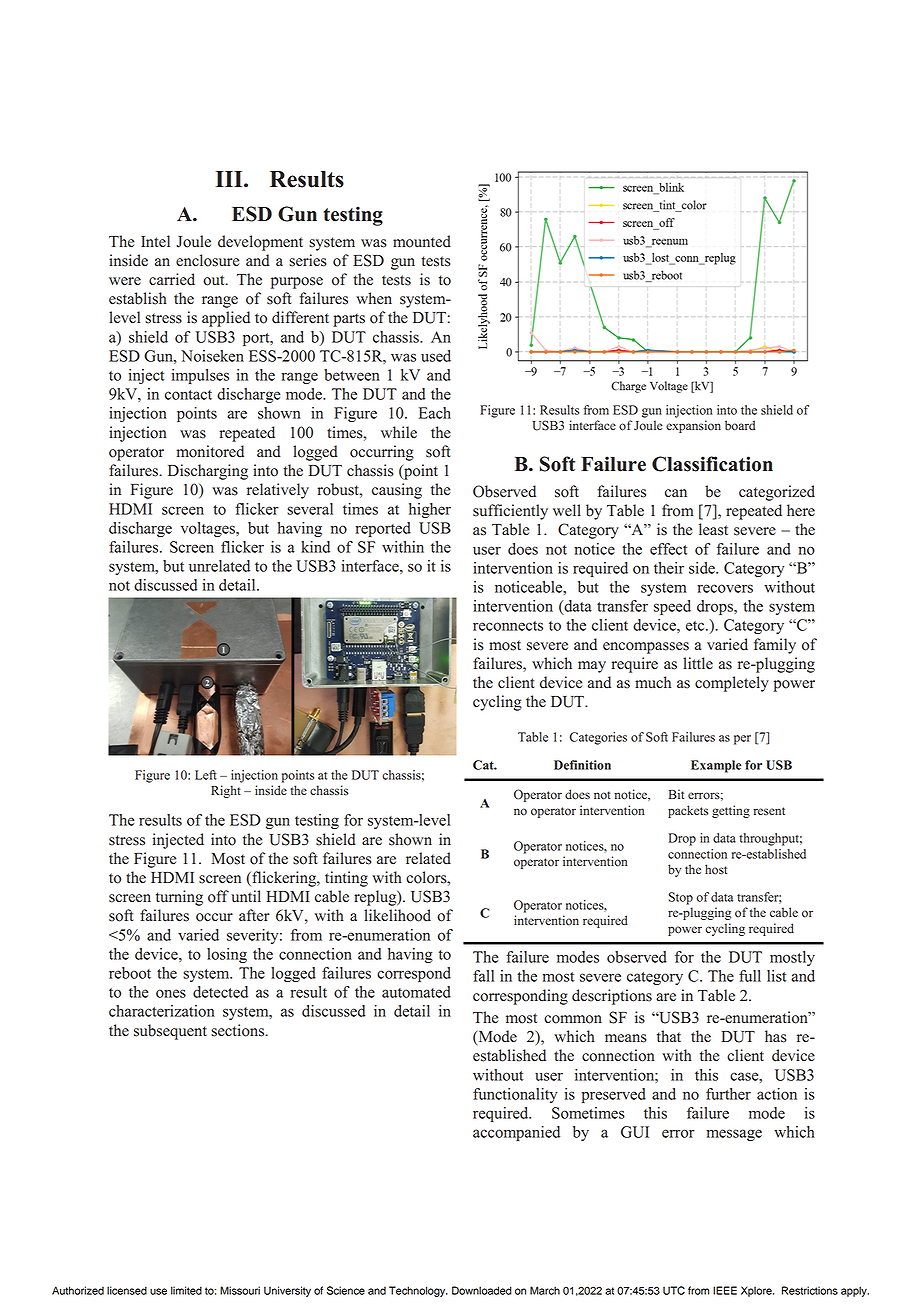 The height and width of the screenshot is (1308, 924). What do you see at coordinates (155, 241) in the screenshot?
I see `Intel` at bounding box center [155, 241].
